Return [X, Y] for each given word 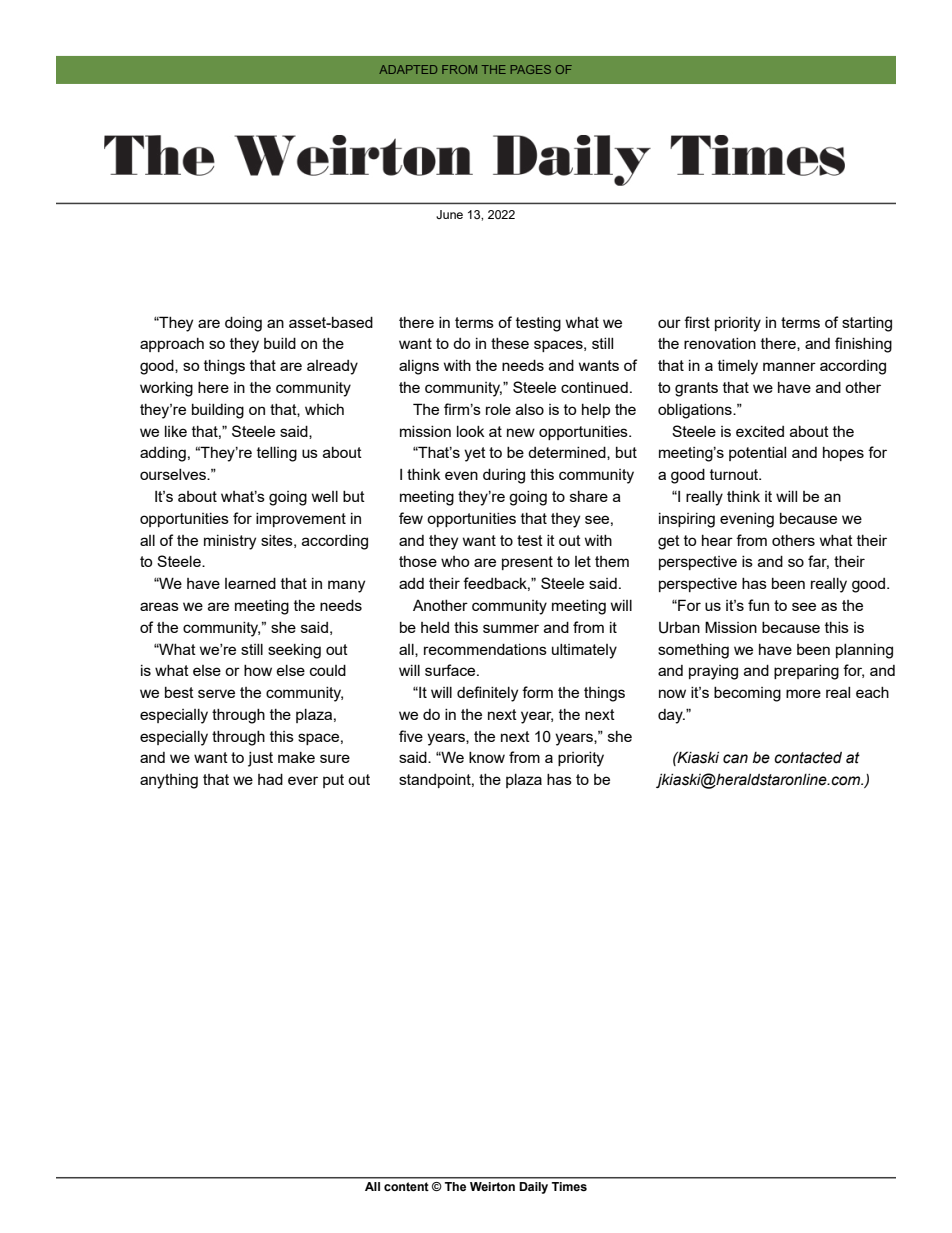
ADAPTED [408, 69]
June [449, 214]
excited [760, 431]
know [487, 757]
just [260, 759]
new [521, 432]
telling [277, 454]
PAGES [531, 69]
